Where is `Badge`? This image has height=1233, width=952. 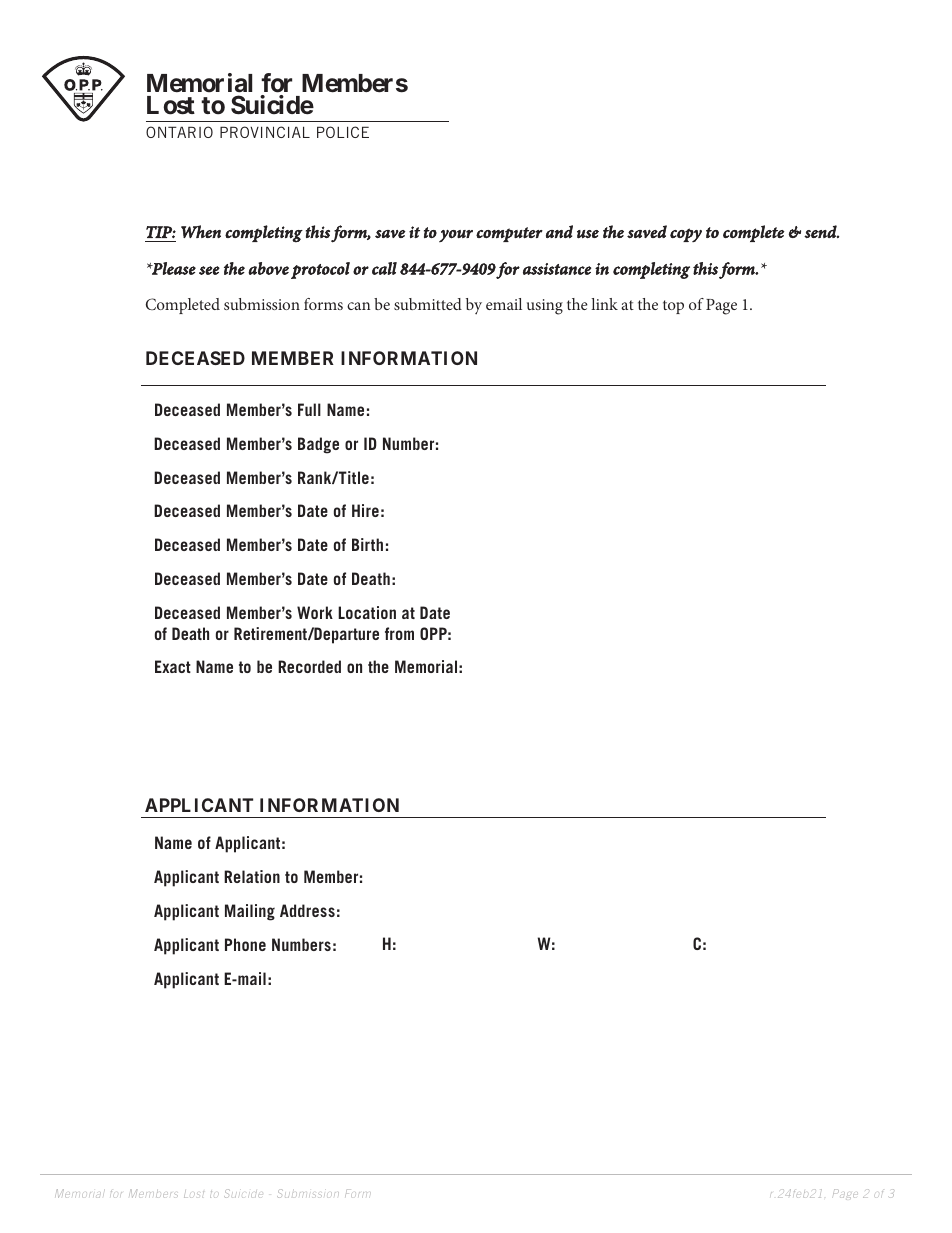 Badge is located at coordinates (318, 445).
